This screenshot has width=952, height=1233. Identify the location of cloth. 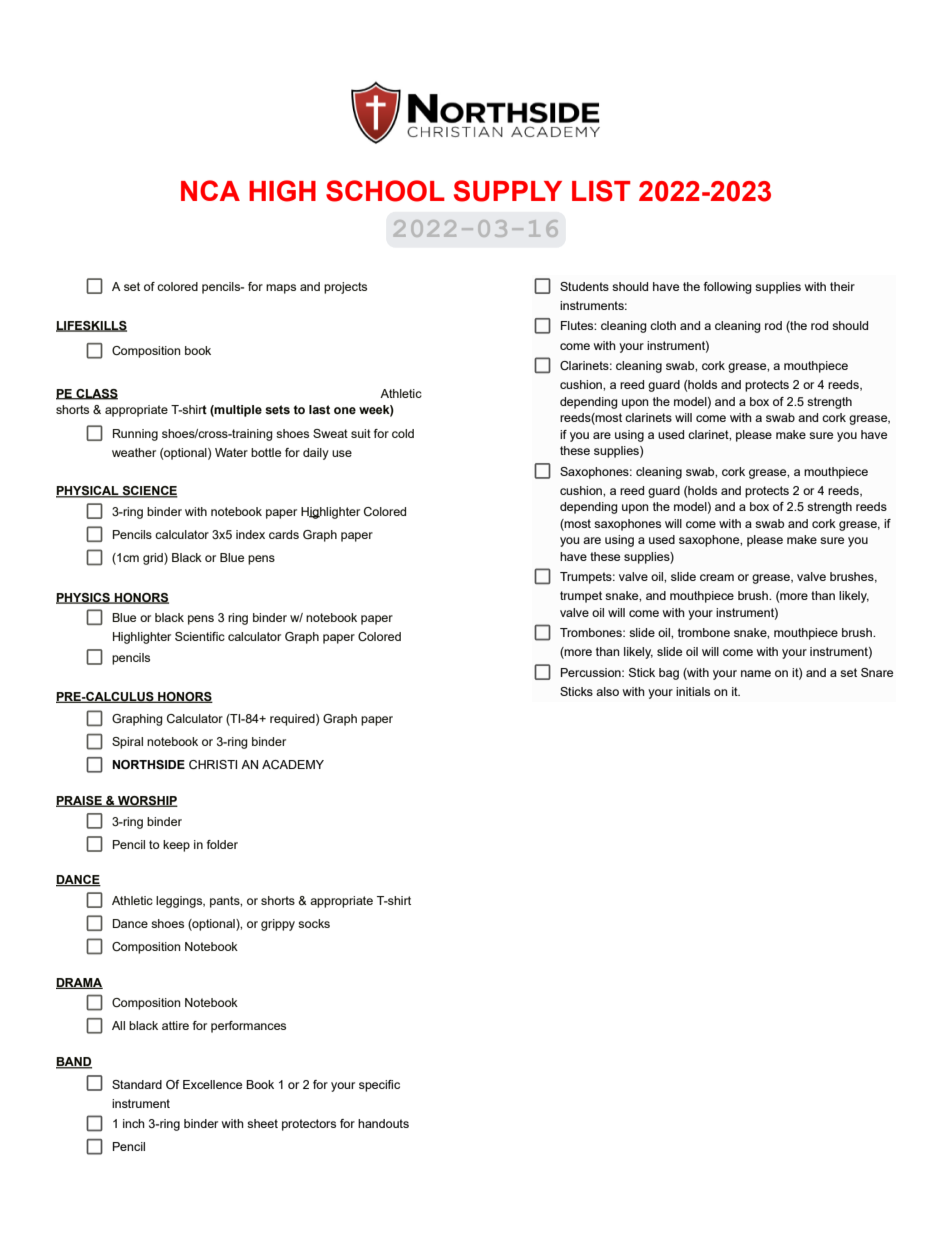
(663, 325).
